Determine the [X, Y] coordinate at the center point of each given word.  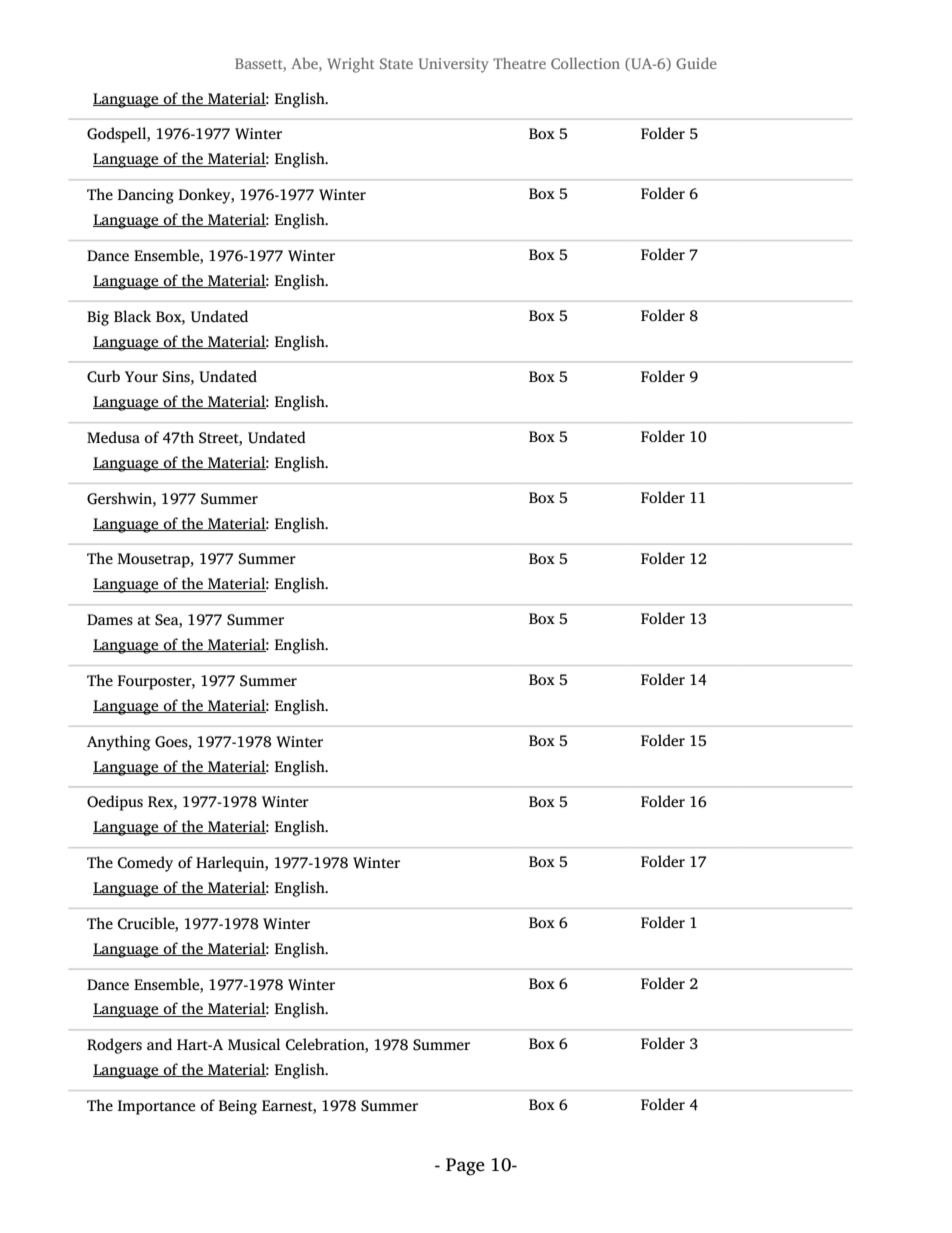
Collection [585, 63]
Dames [110, 619]
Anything [118, 743]
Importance [156, 1107]
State [396, 63]
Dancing [146, 196]
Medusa [113, 437]
